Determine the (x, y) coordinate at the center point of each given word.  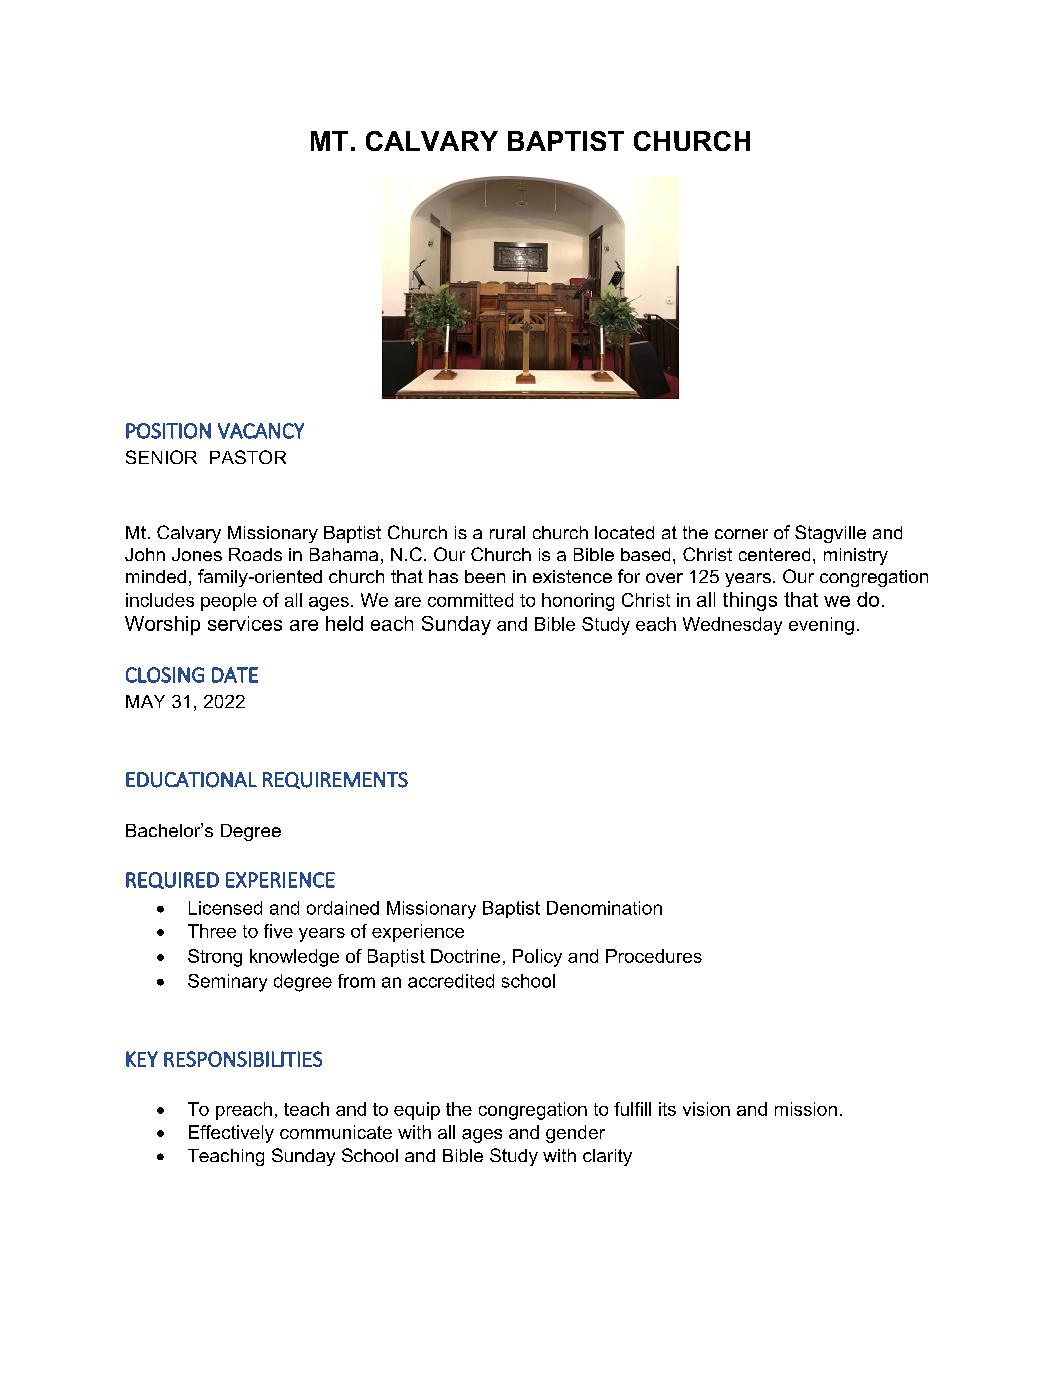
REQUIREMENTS (335, 780)
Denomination (604, 908)
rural (507, 532)
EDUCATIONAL (191, 780)
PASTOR (248, 457)
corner (741, 534)
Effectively (231, 1134)
